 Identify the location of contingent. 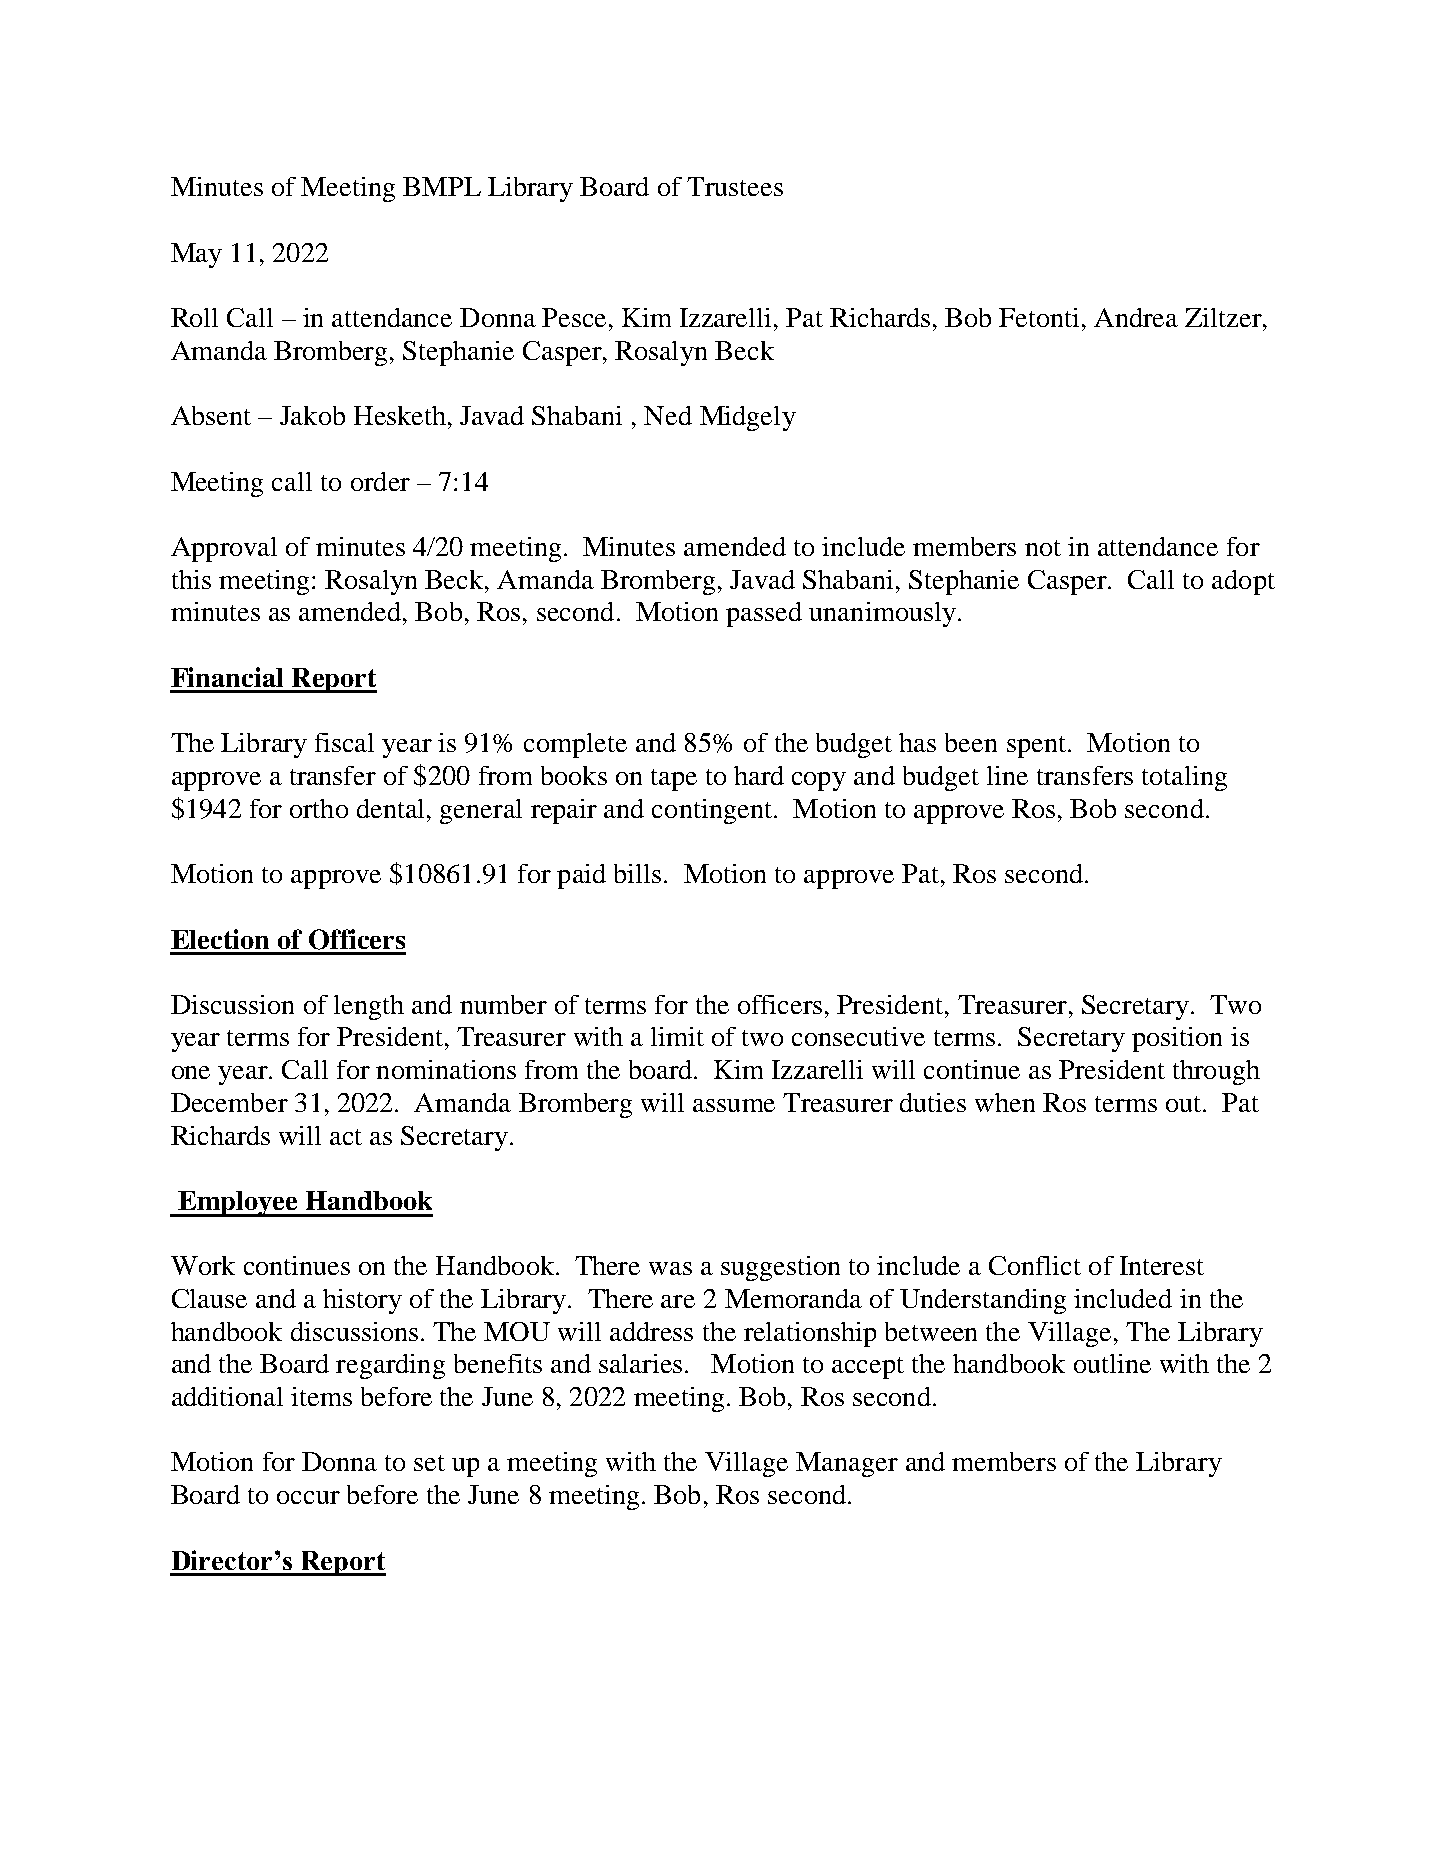
(713, 811).
